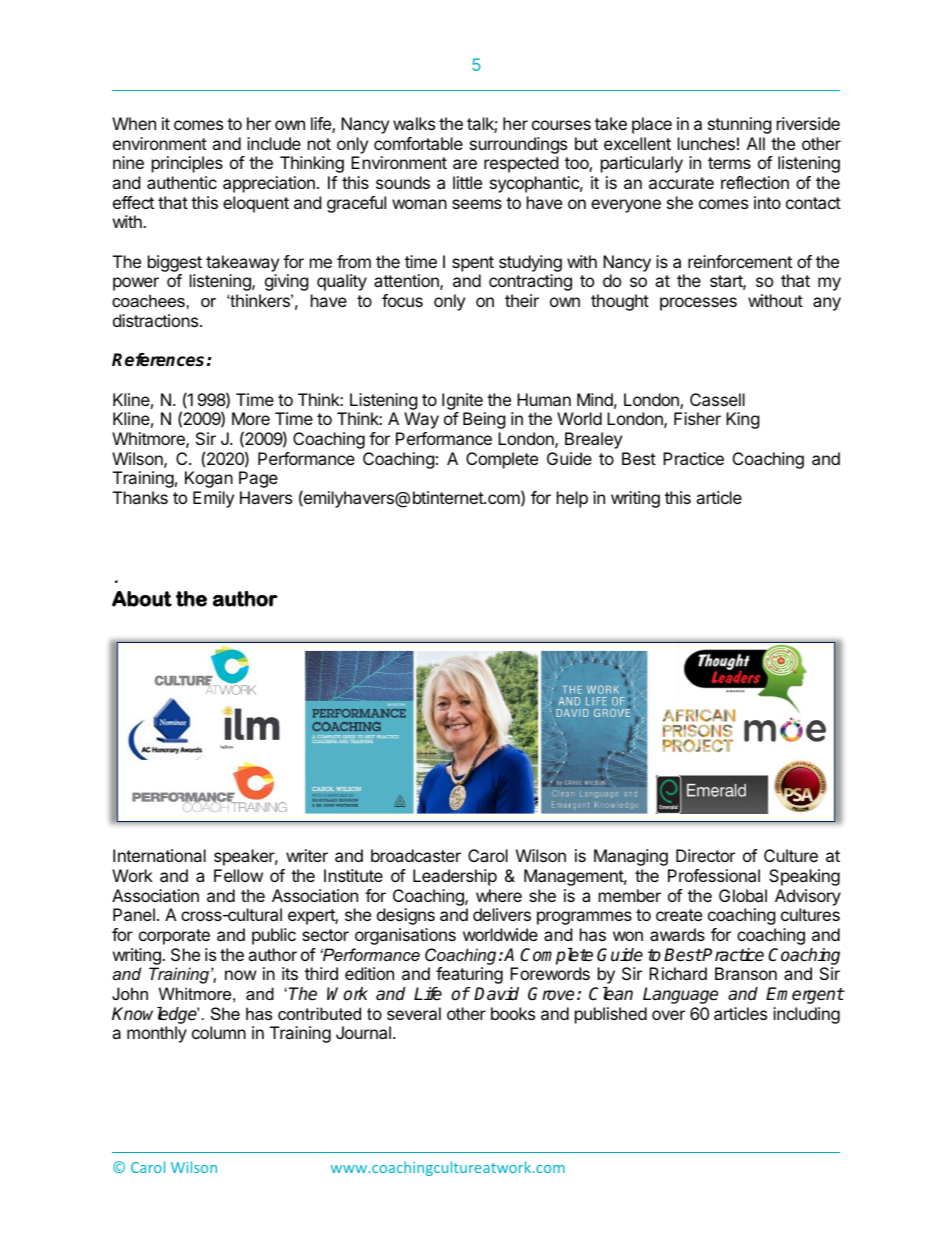 The width and height of the document is (952, 1233). I want to click on David, so click(496, 994).
